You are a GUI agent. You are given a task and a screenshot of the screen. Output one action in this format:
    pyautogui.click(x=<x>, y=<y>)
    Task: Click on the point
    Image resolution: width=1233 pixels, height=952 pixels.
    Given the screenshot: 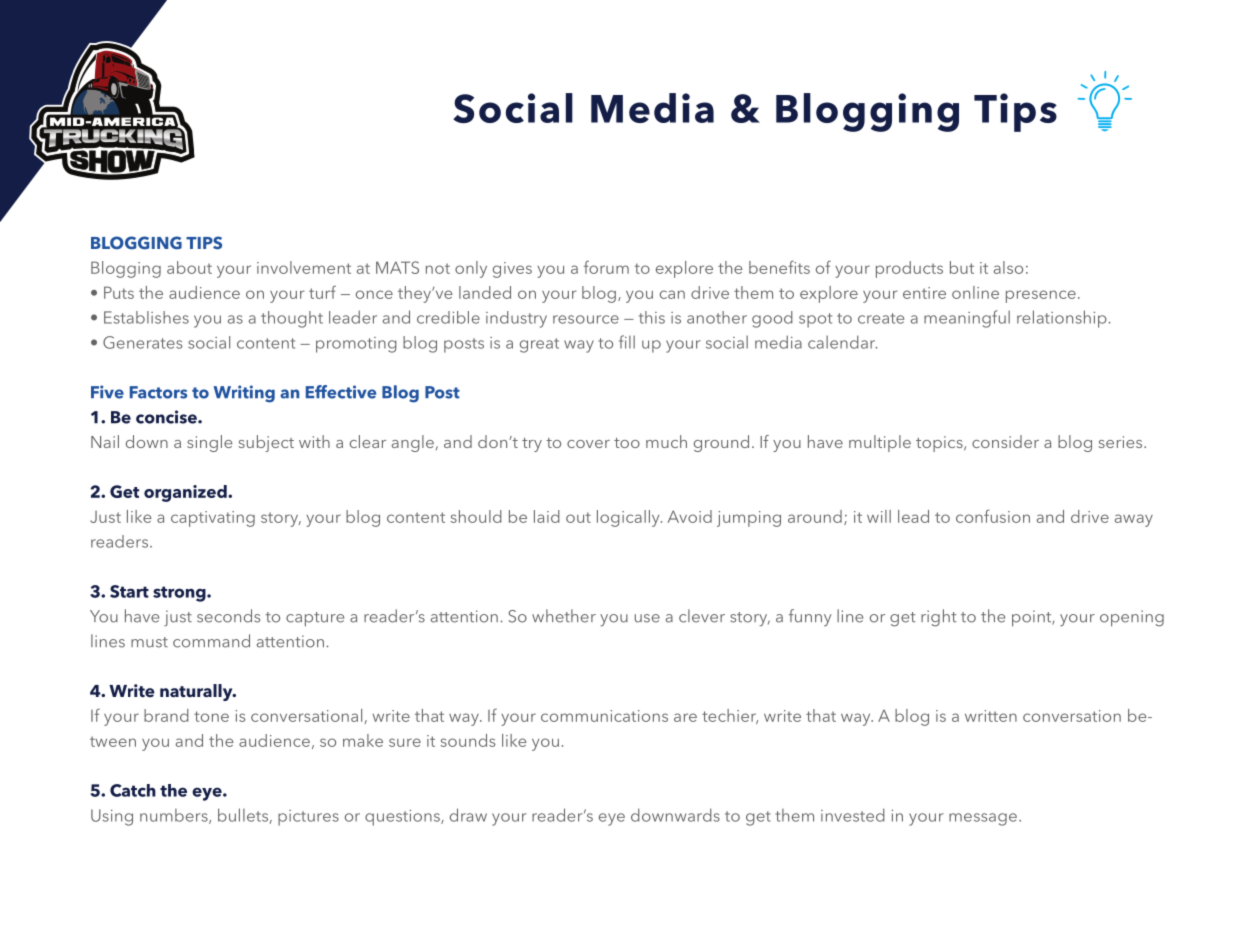 What is the action you would take?
    pyautogui.click(x=1033, y=618)
